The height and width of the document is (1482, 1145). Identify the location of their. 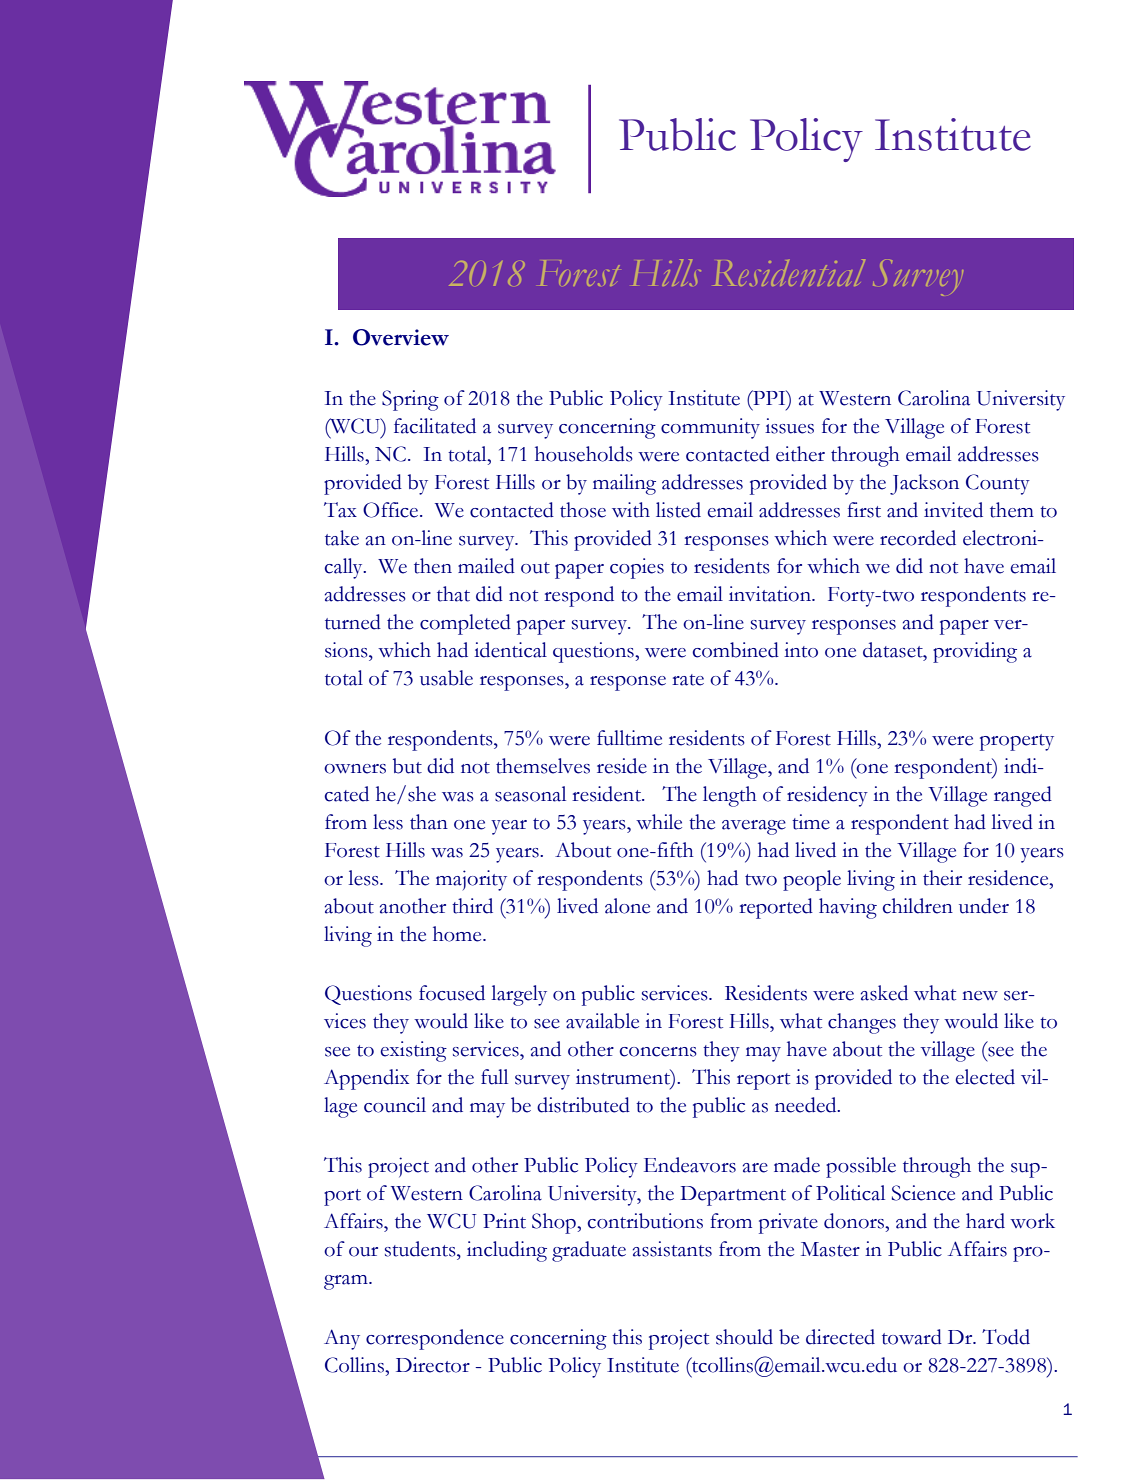
(942, 878).
